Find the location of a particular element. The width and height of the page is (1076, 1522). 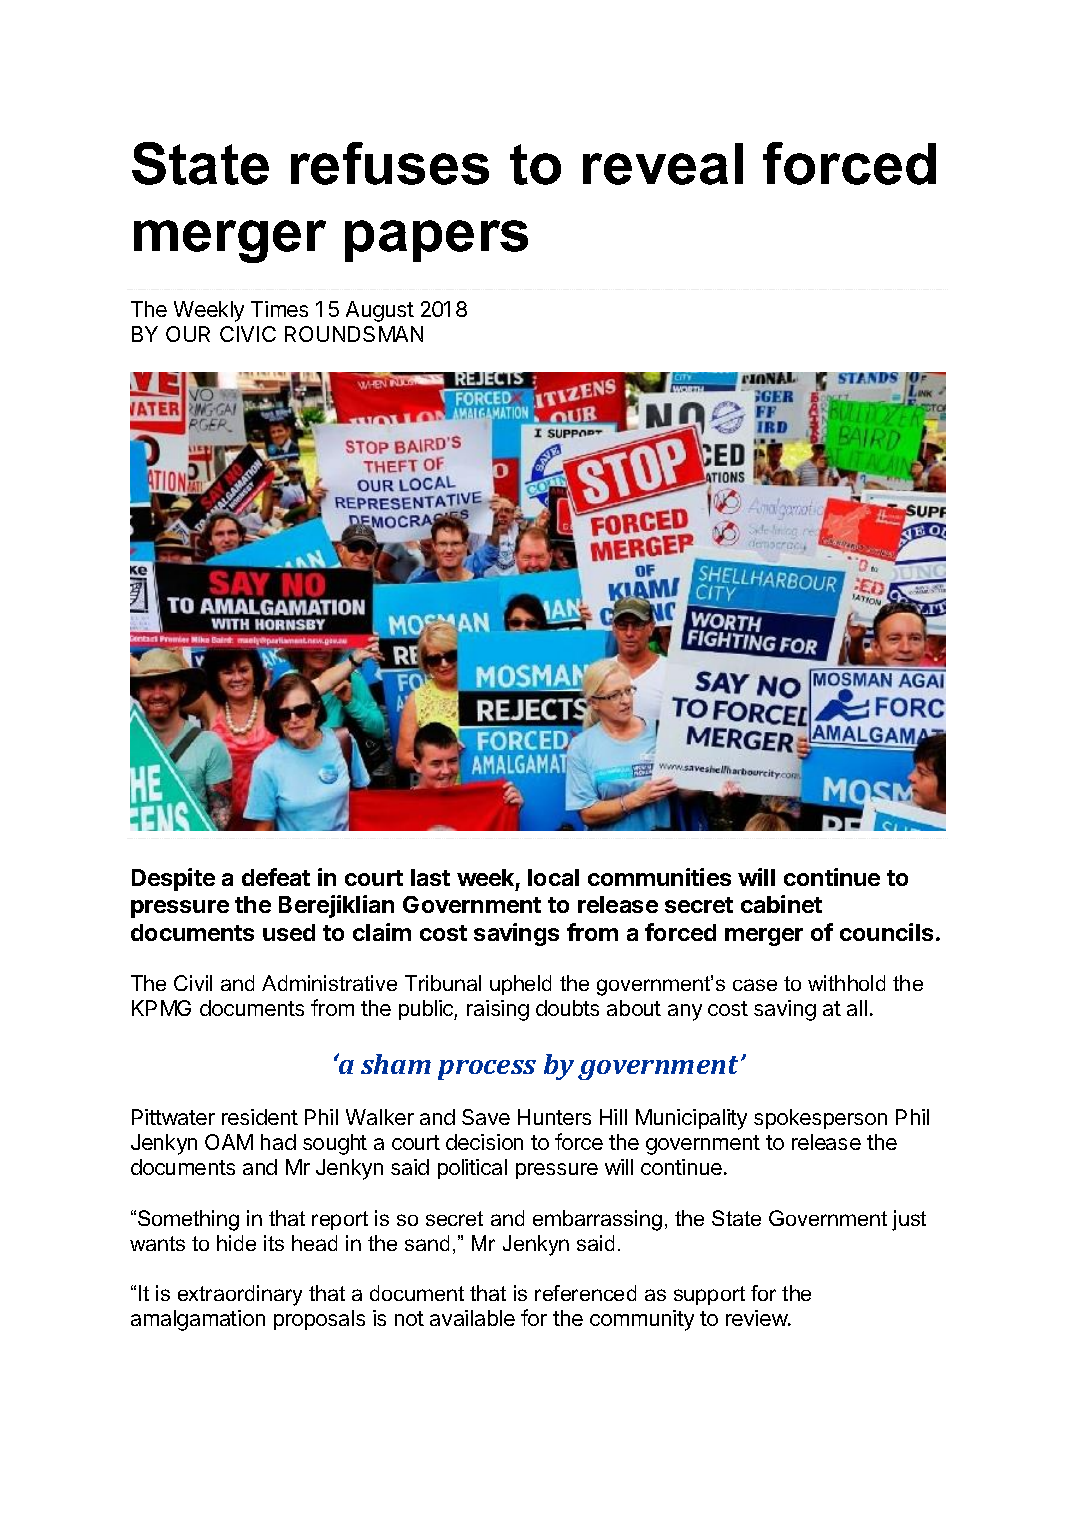

Times is located at coordinates (279, 309).
